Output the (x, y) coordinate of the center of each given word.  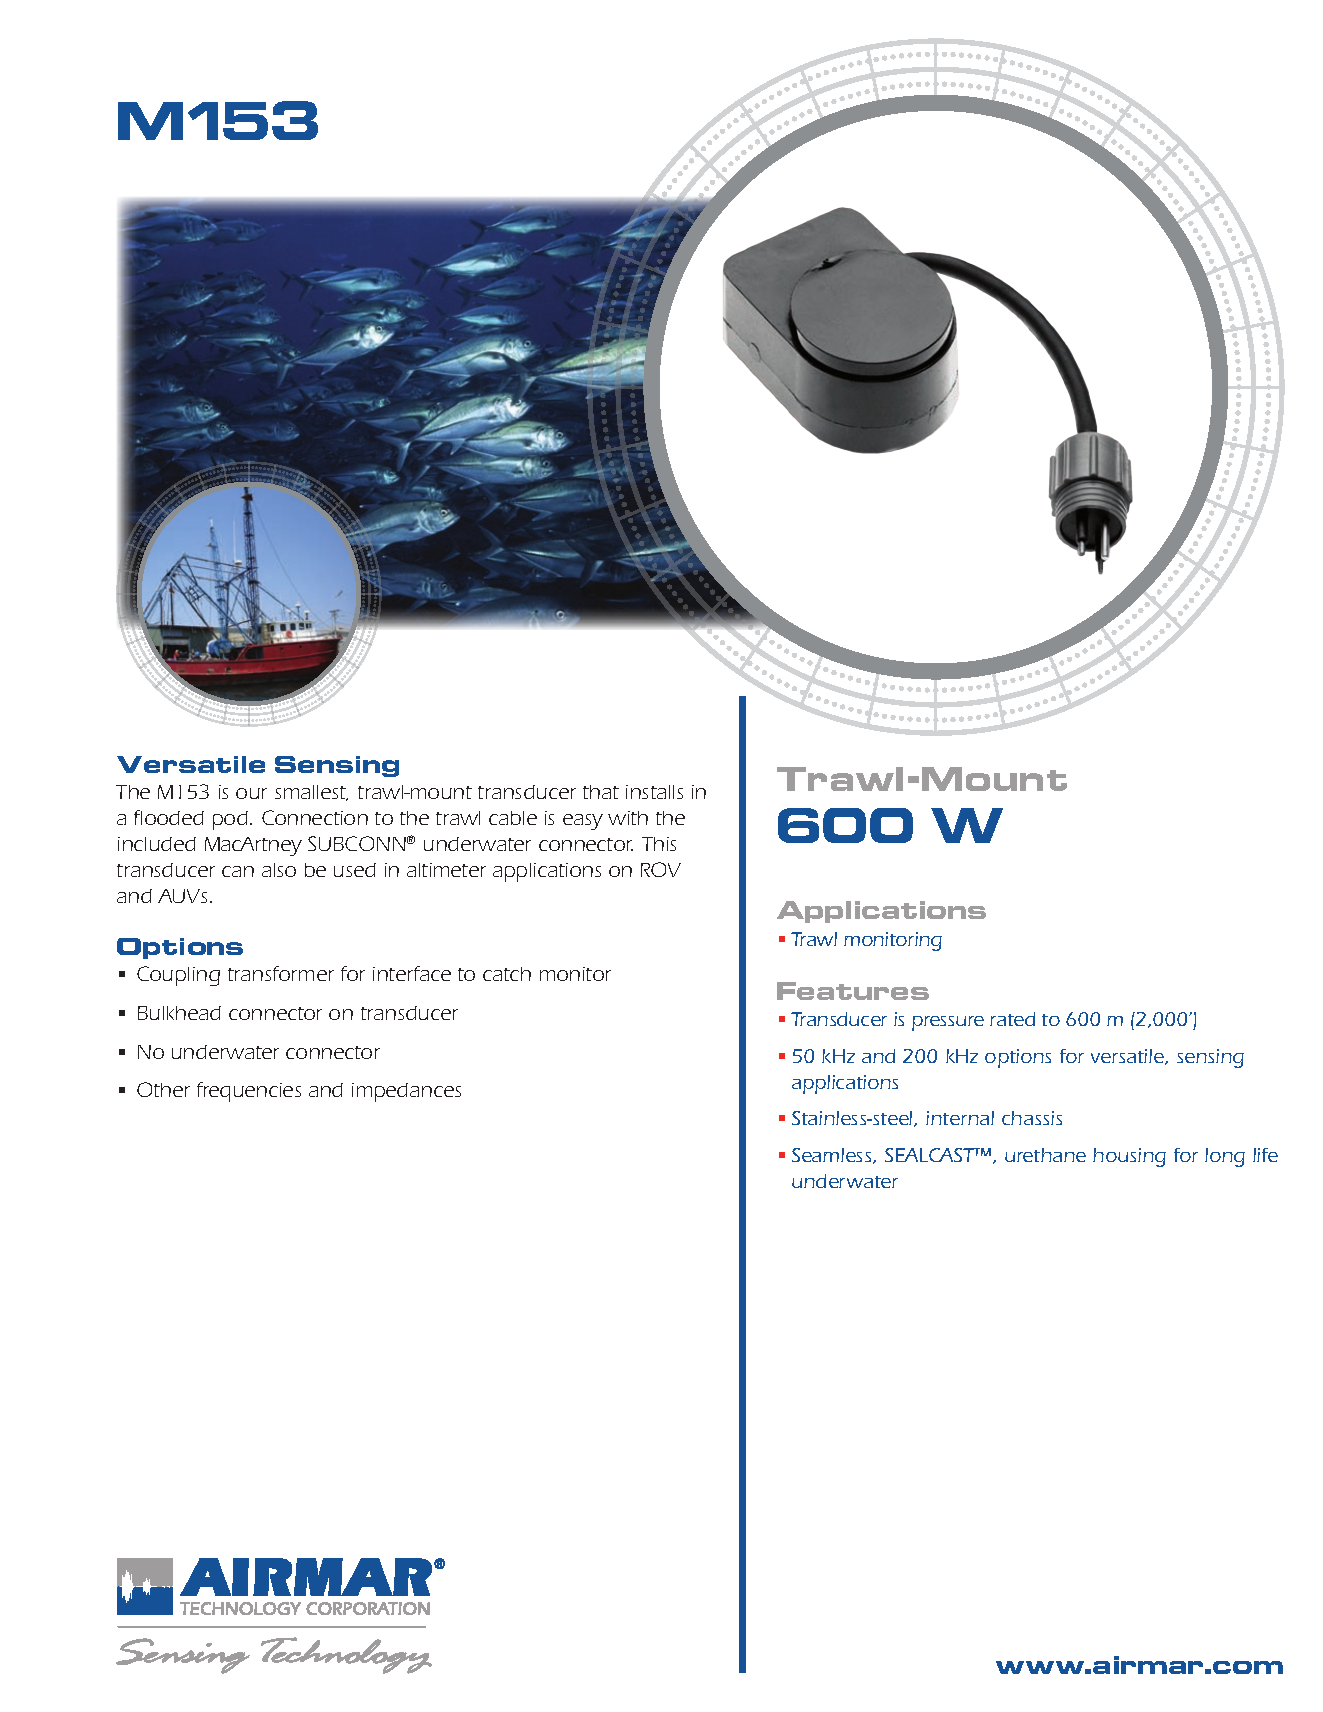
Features (853, 991)
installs (654, 792)
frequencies (249, 1092)
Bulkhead (179, 1013)
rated (1012, 1019)
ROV (661, 869)
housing (1129, 1157)
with (628, 818)
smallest (311, 793)
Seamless (833, 1156)
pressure (948, 1023)
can (238, 871)
